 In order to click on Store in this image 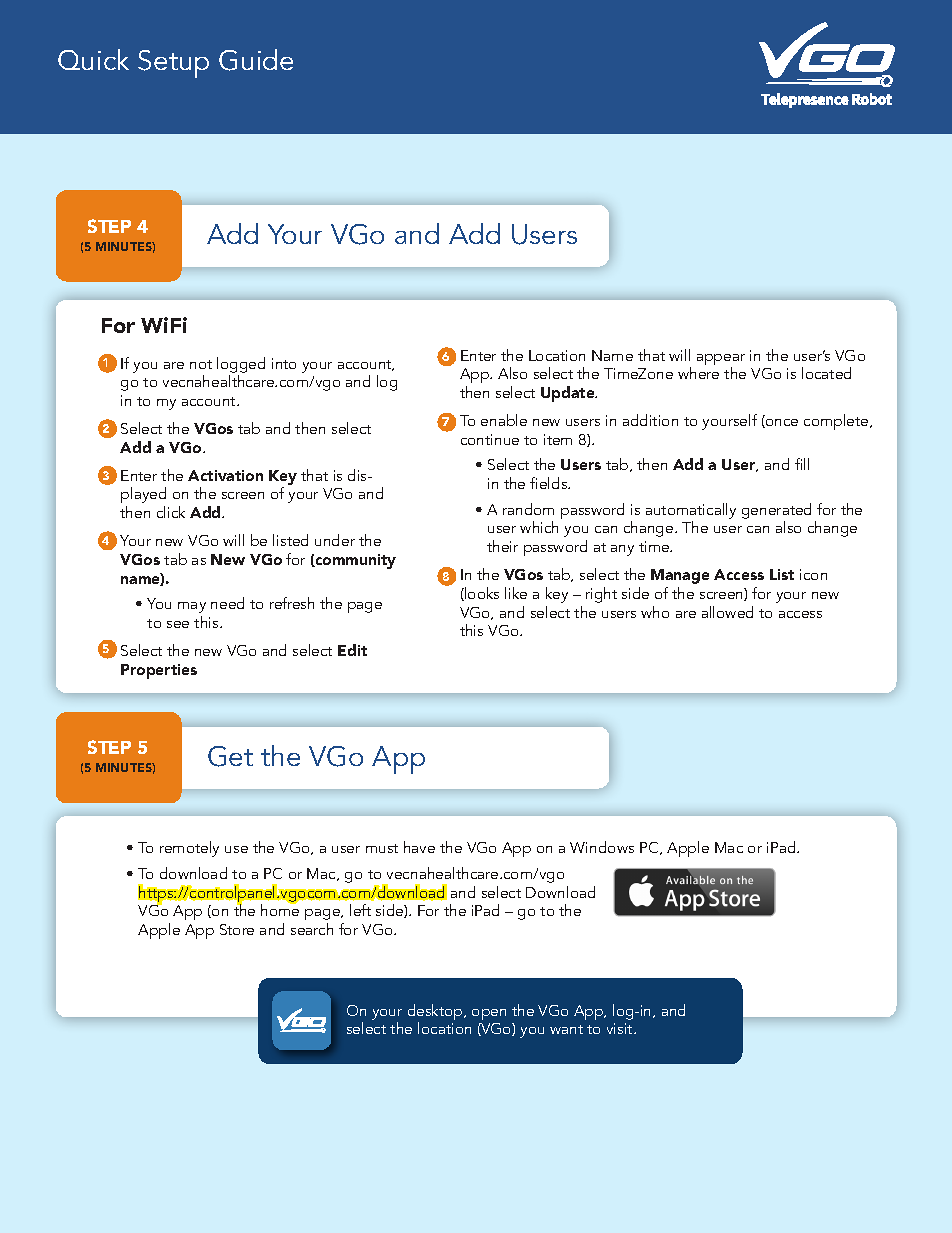, I will do `click(237, 929)`.
